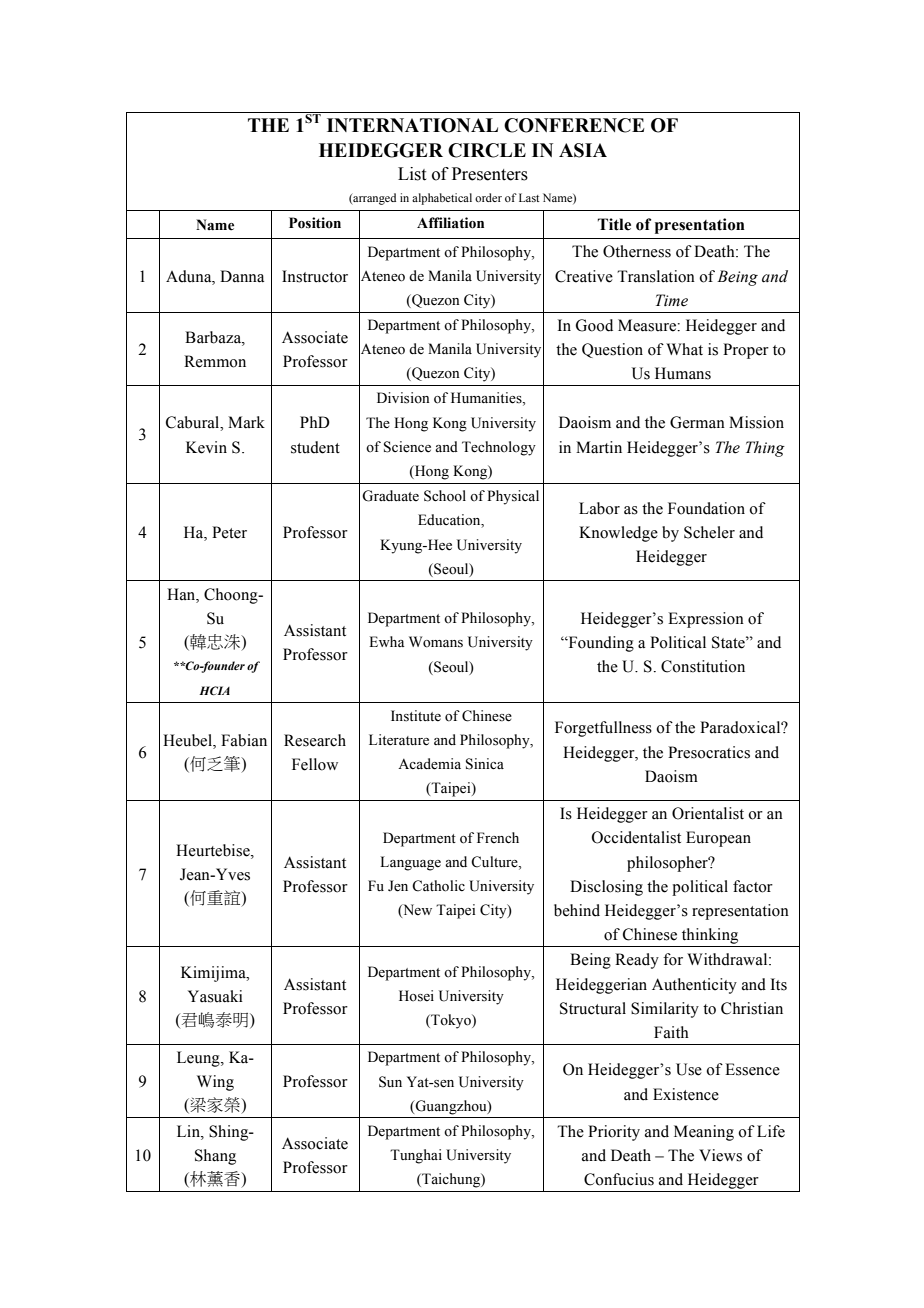 Image resolution: width=924 pixels, height=1308 pixels. What do you see at coordinates (189, 1131) in the document?
I see `Lin` at bounding box center [189, 1131].
